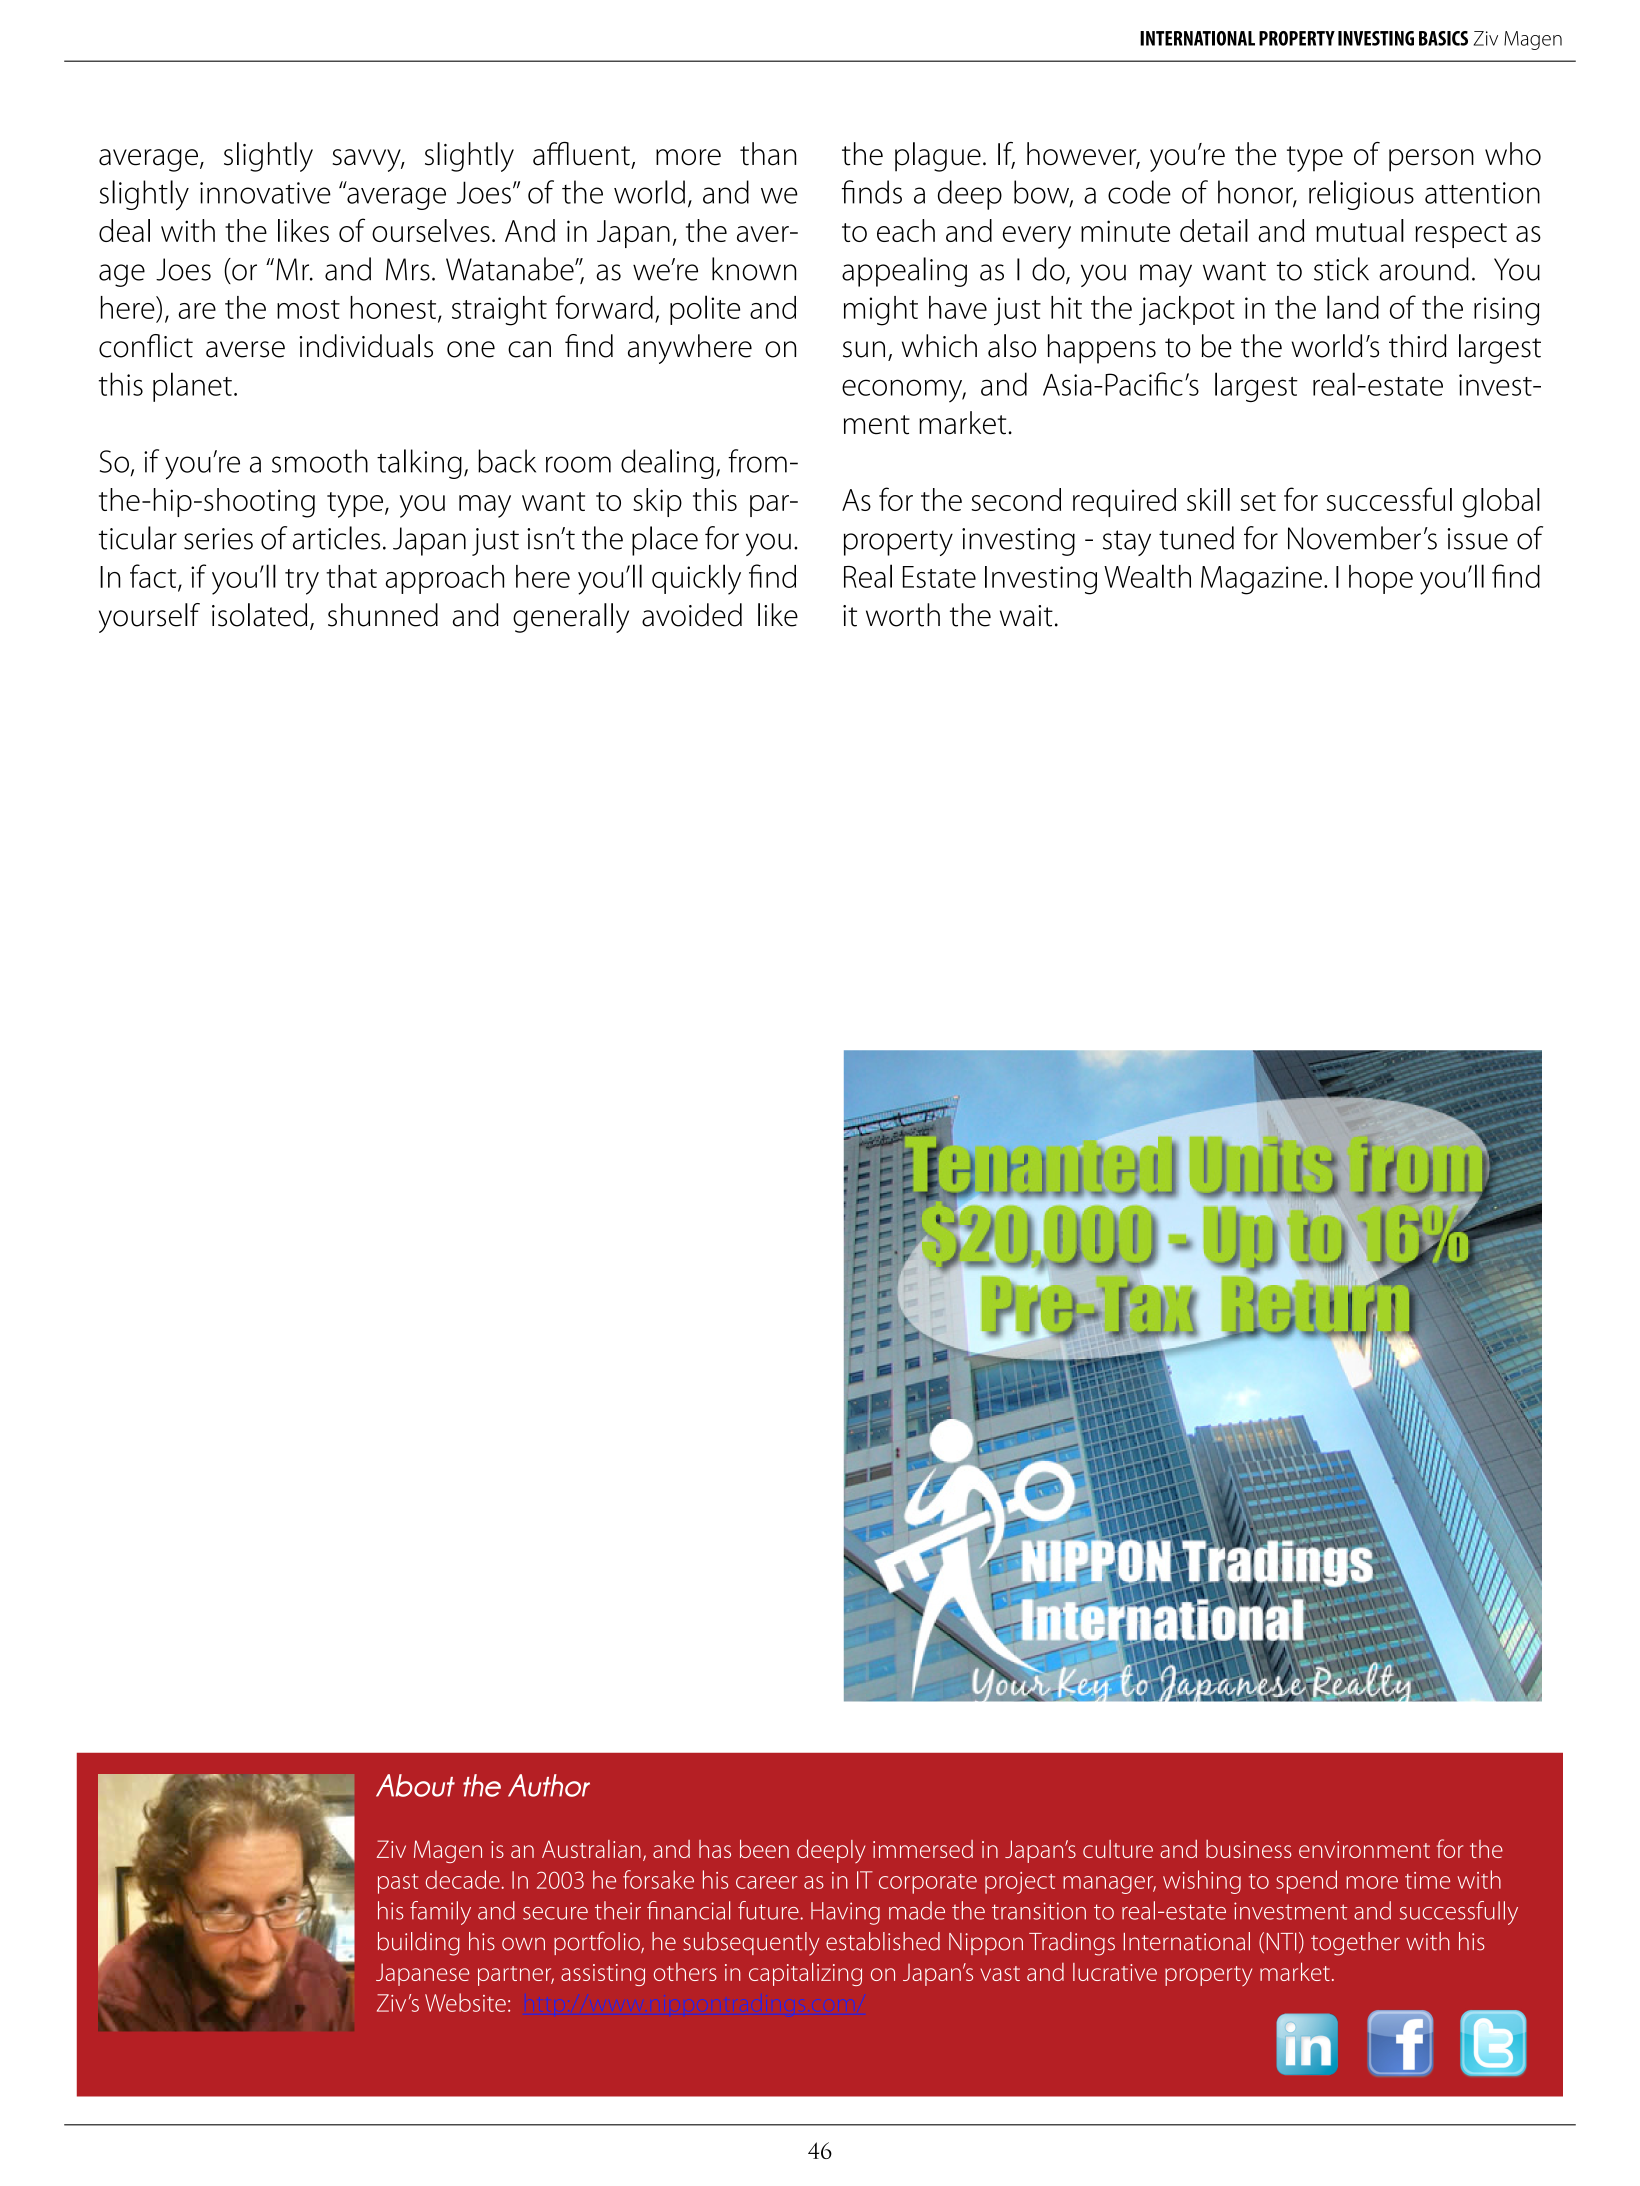  What do you see at coordinates (1261, 580) in the screenshot?
I see `Magazine` at bounding box center [1261, 580].
